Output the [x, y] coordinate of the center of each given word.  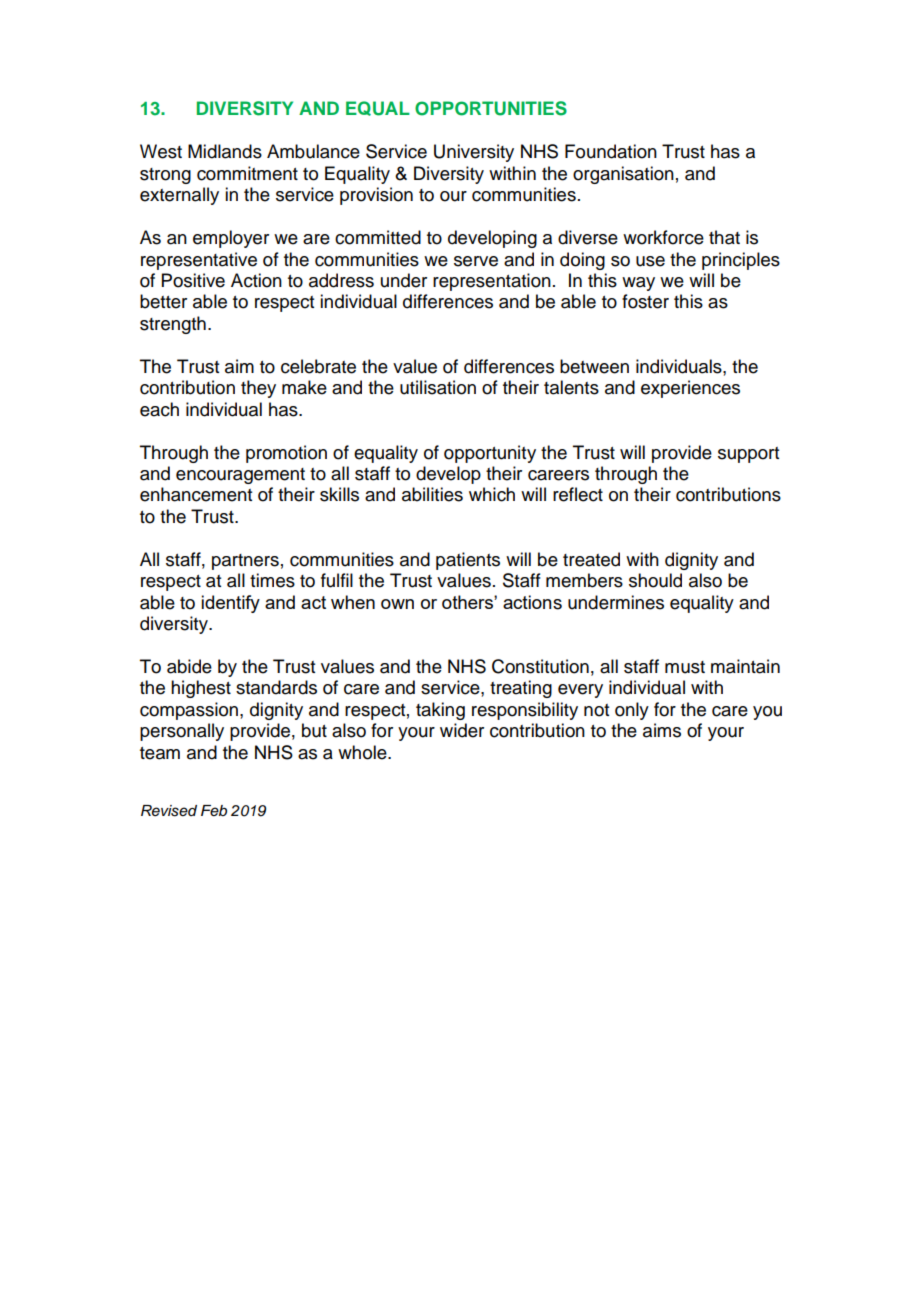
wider [462, 730]
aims [662, 730]
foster [645, 301]
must [685, 667]
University [474, 153]
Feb [214, 810]
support [748, 455]
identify [230, 604]
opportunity [490, 454]
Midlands [225, 151]
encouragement [240, 476]
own [397, 604]
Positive [193, 280]
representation [492, 282]
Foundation [611, 151]
